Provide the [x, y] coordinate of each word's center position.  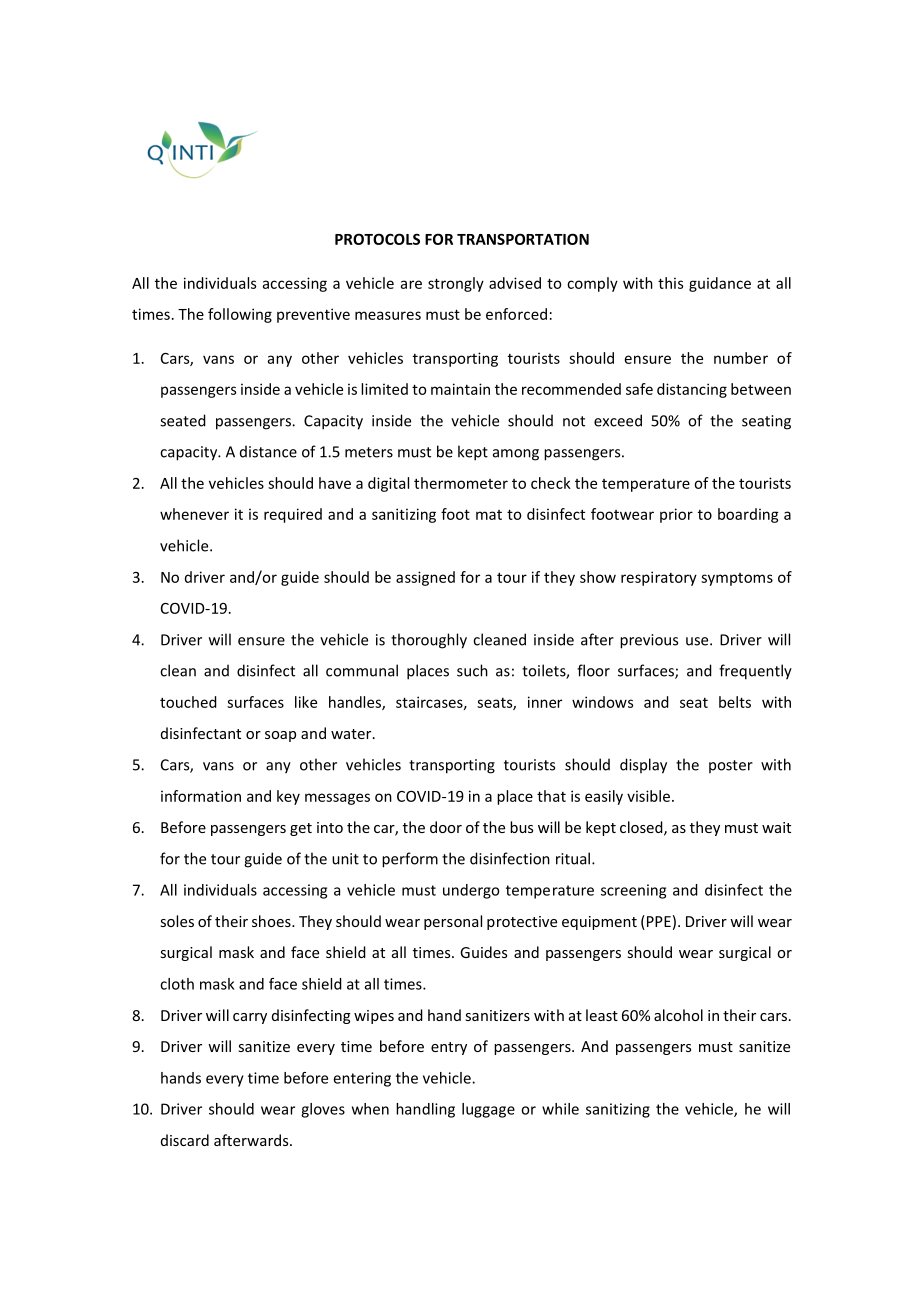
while [560, 1109]
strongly [456, 284]
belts [735, 702]
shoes [272, 921]
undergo [471, 891]
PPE [657, 921]
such [472, 670]
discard [185, 1140]
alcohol [678, 1015]
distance [268, 451]
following [240, 315]
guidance [720, 284]
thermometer [461, 483]
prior [676, 515]
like [306, 702]
